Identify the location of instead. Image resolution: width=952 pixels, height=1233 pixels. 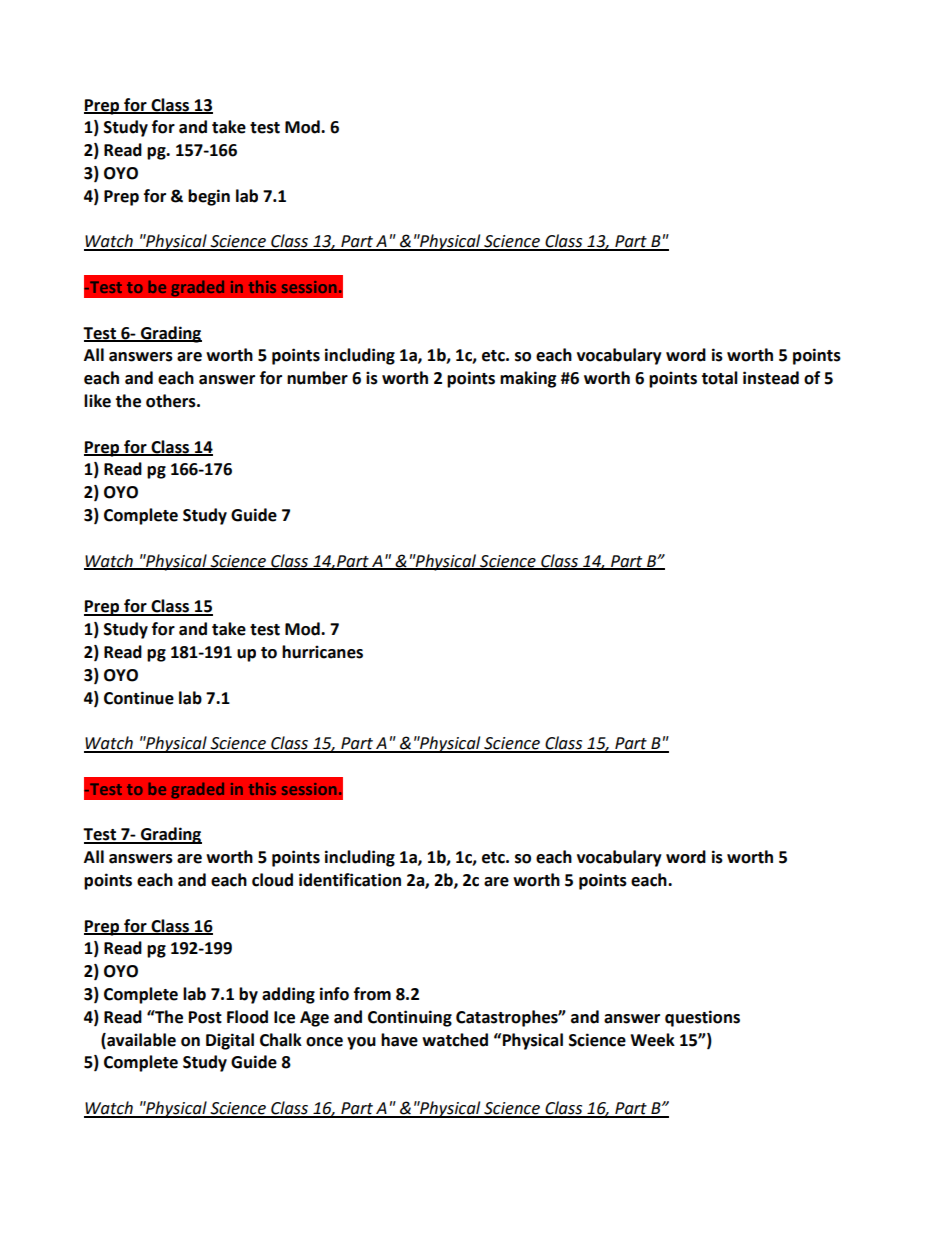
(771, 378).
